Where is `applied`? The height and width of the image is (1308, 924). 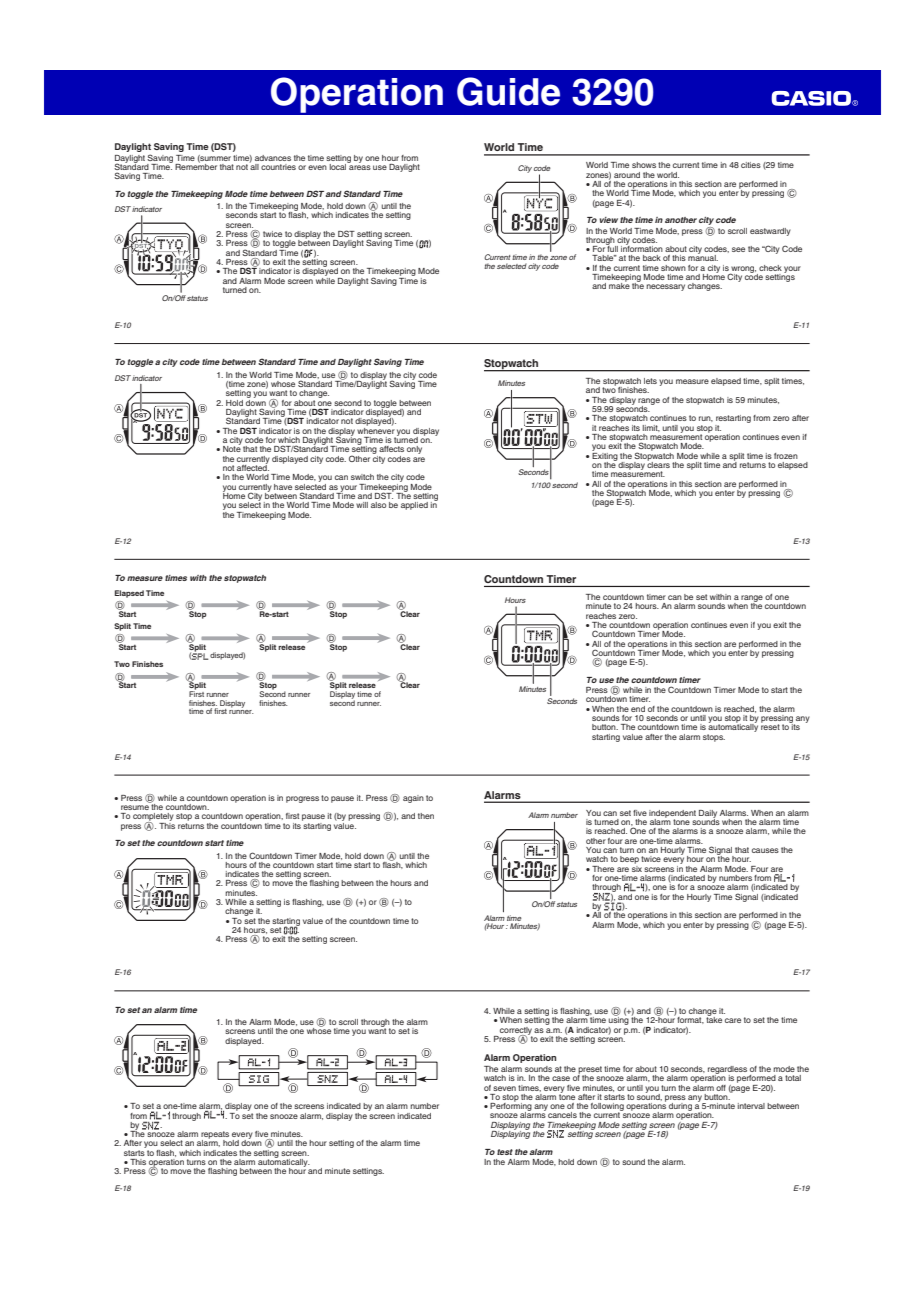 applied is located at coordinates (414, 506).
